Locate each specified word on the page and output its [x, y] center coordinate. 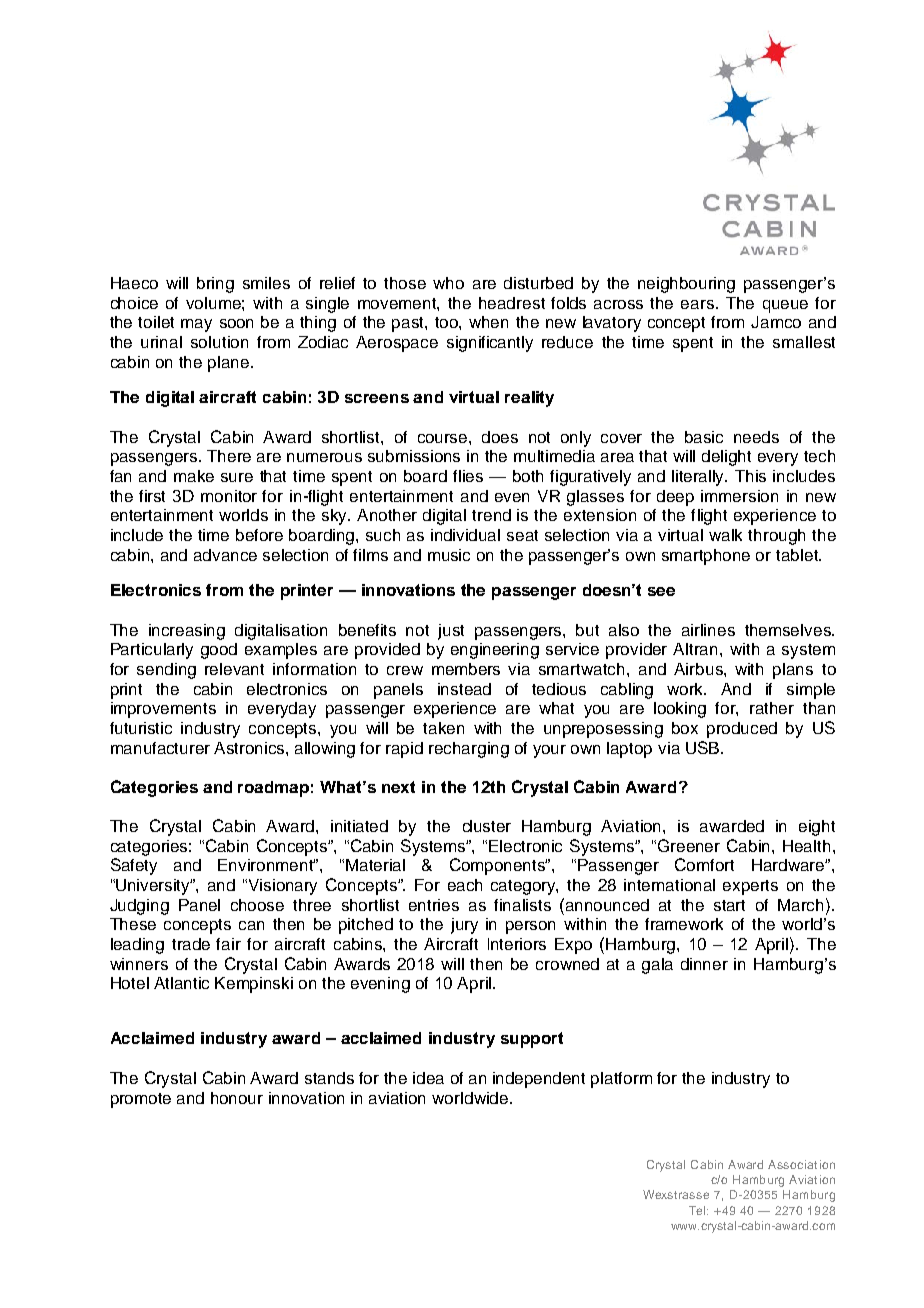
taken [443, 728]
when [488, 322]
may [196, 325]
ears [699, 304]
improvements [163, 710]
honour [237, 1098]
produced [742, 730]
